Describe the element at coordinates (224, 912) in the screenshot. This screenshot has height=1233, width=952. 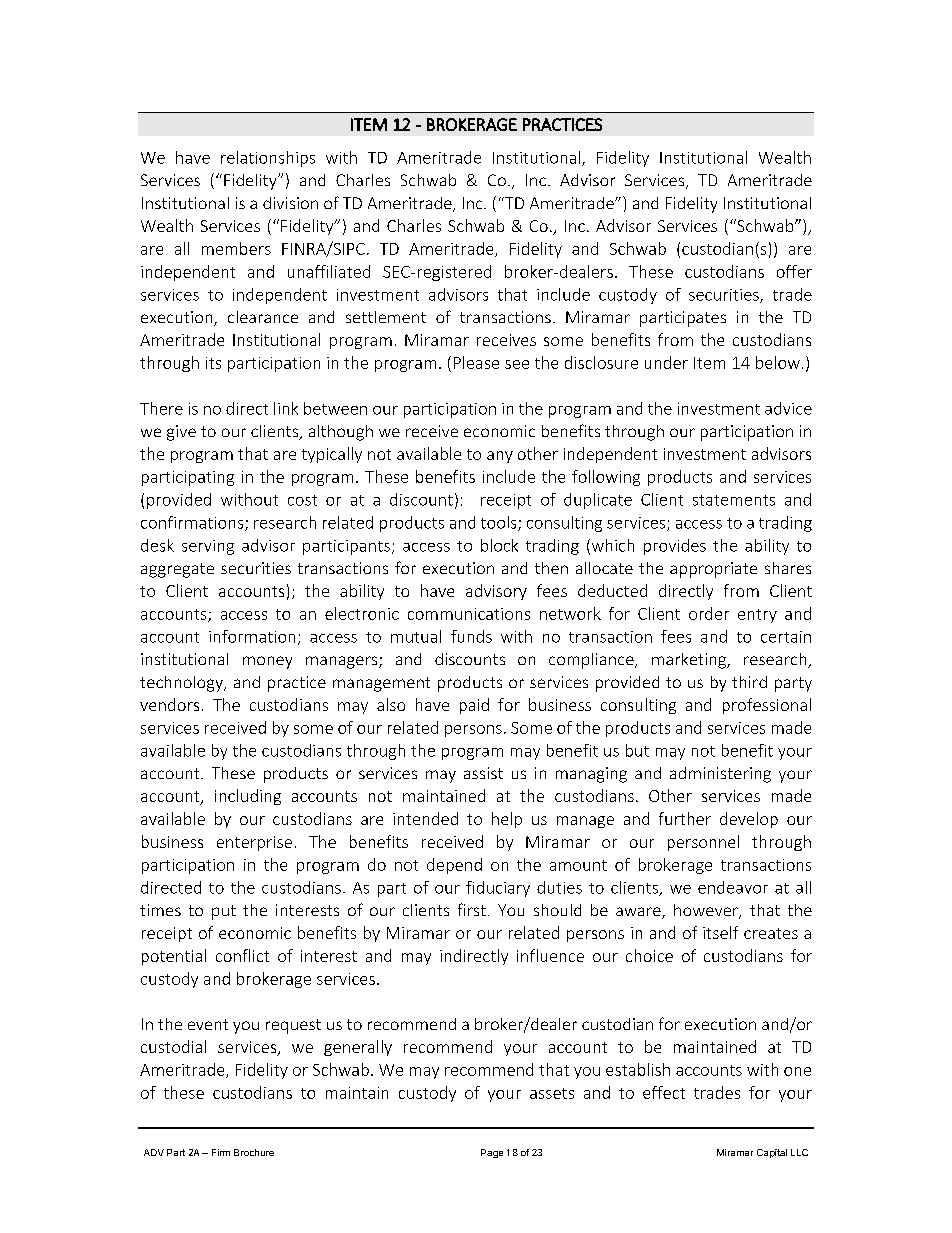
I see `put` at that location.
